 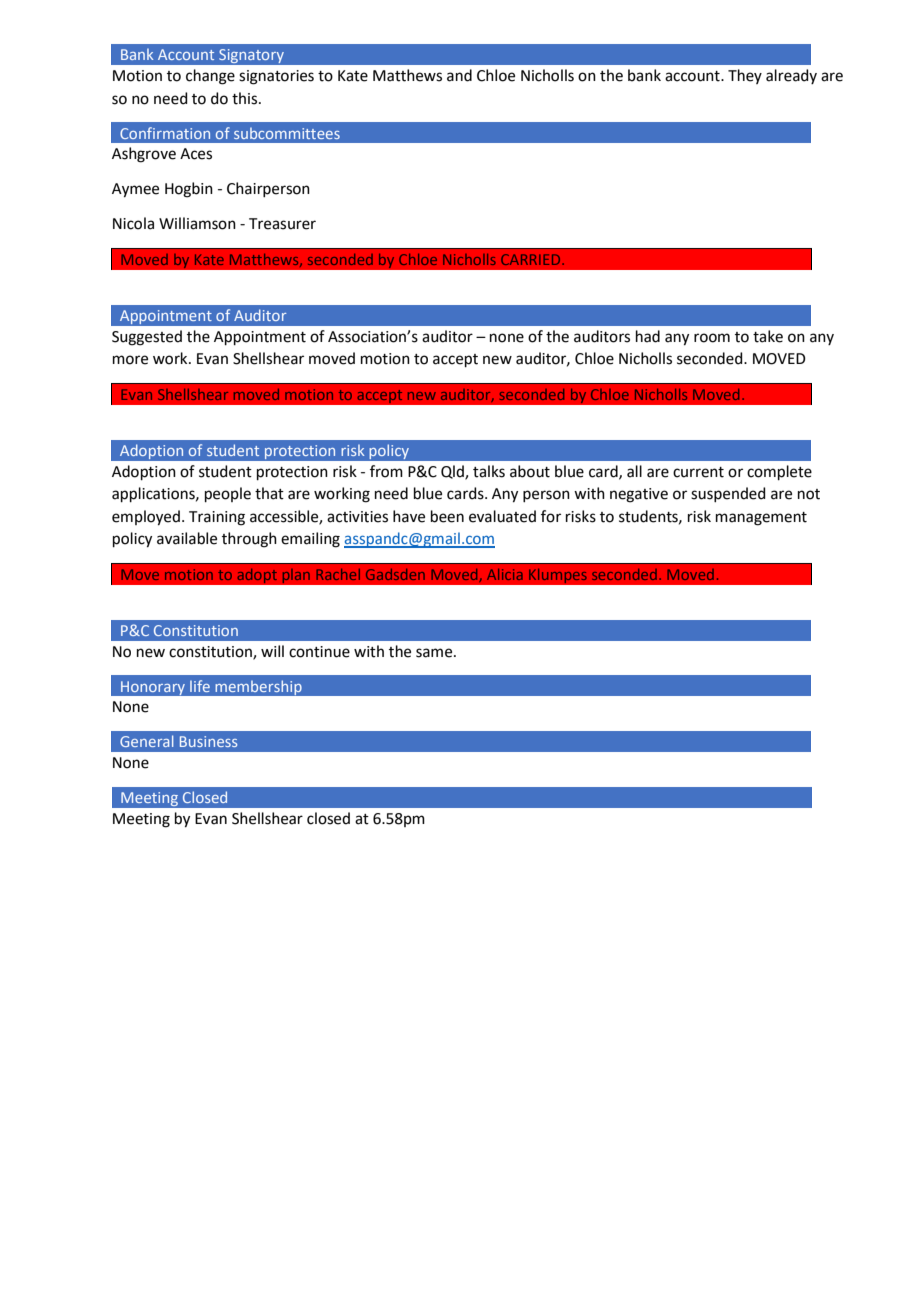 I want to click on continue, so click(x=319, y=652).
